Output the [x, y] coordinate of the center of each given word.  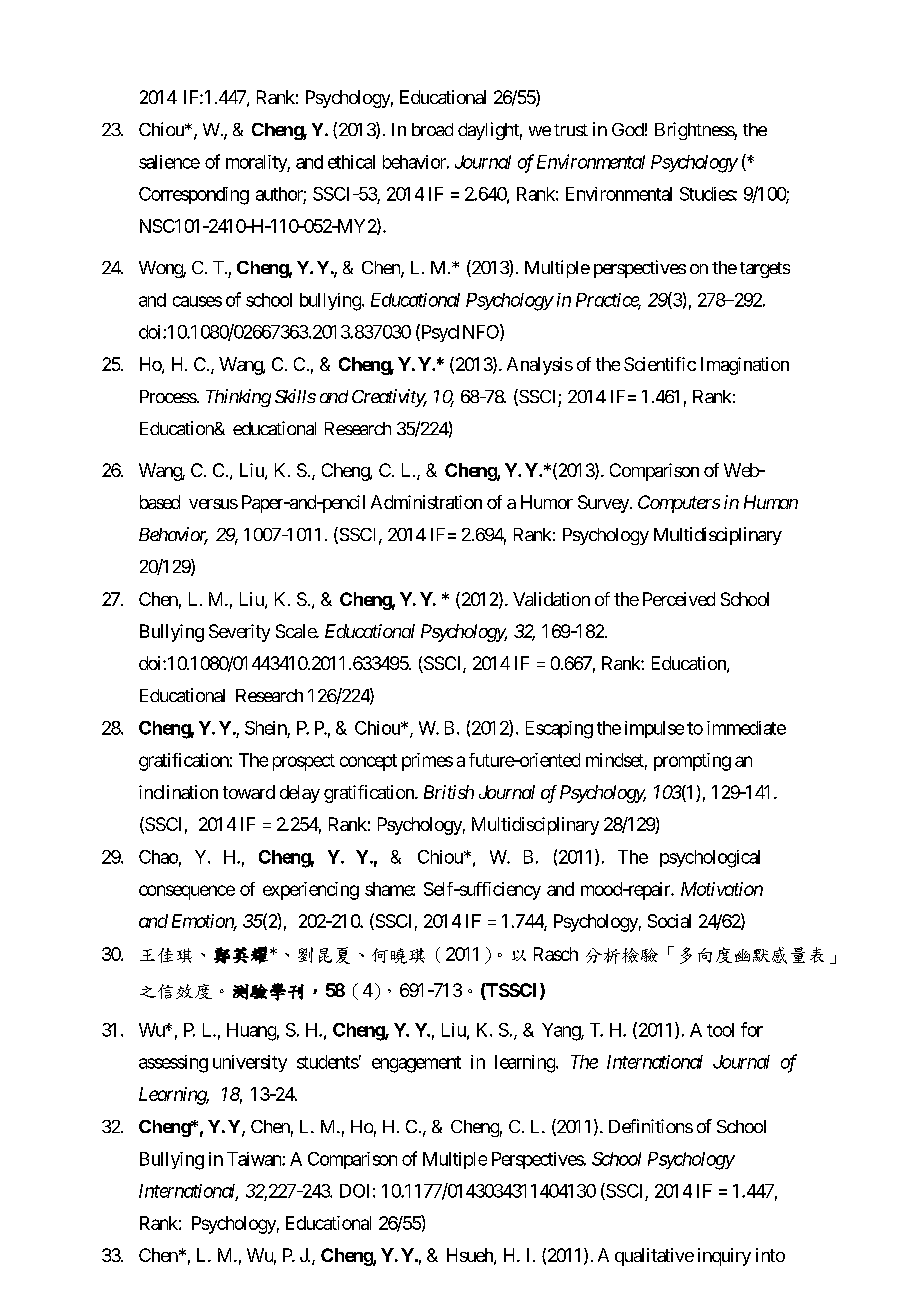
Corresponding [194, 196]
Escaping [559, 730]
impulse [654, 729]
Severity [239, 633]
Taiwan [255, 1159]
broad [432, 129]
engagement [416, 1064]
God [628, 129]
